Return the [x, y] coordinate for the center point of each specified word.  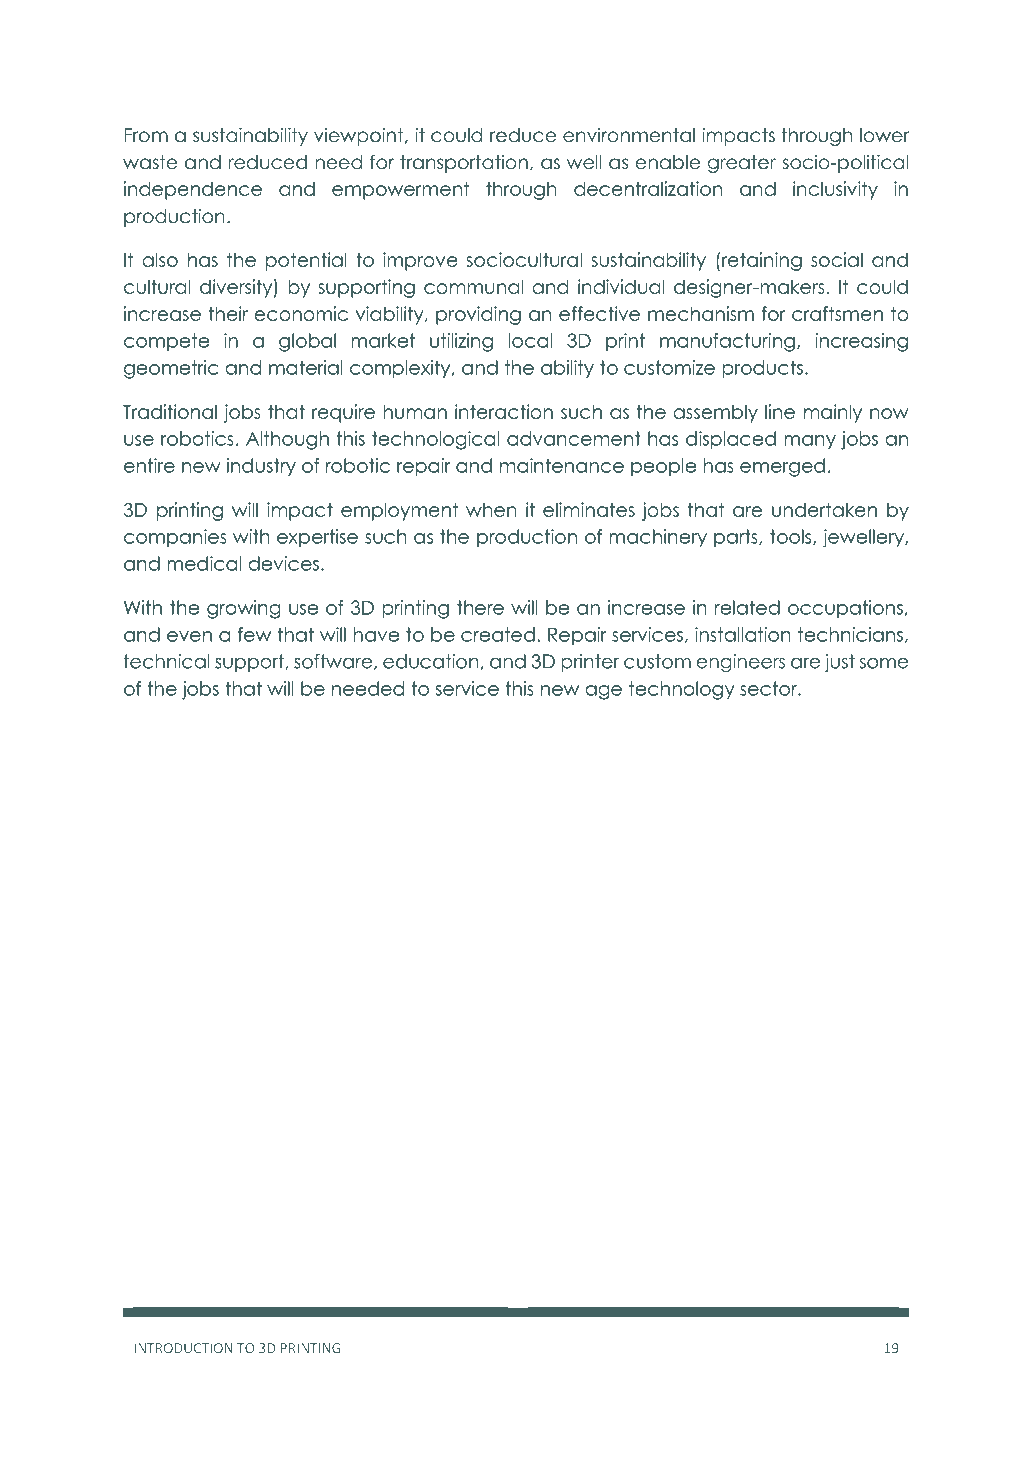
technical [167, 661]
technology [682, 690]
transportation [464, 163]
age [603, 692]
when [491, 509]
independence [193, 190]
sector [769, 688]
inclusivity [835, 190]
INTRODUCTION [183, 1348]
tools [792, 537]
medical [204, 563]
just [840, 663]
